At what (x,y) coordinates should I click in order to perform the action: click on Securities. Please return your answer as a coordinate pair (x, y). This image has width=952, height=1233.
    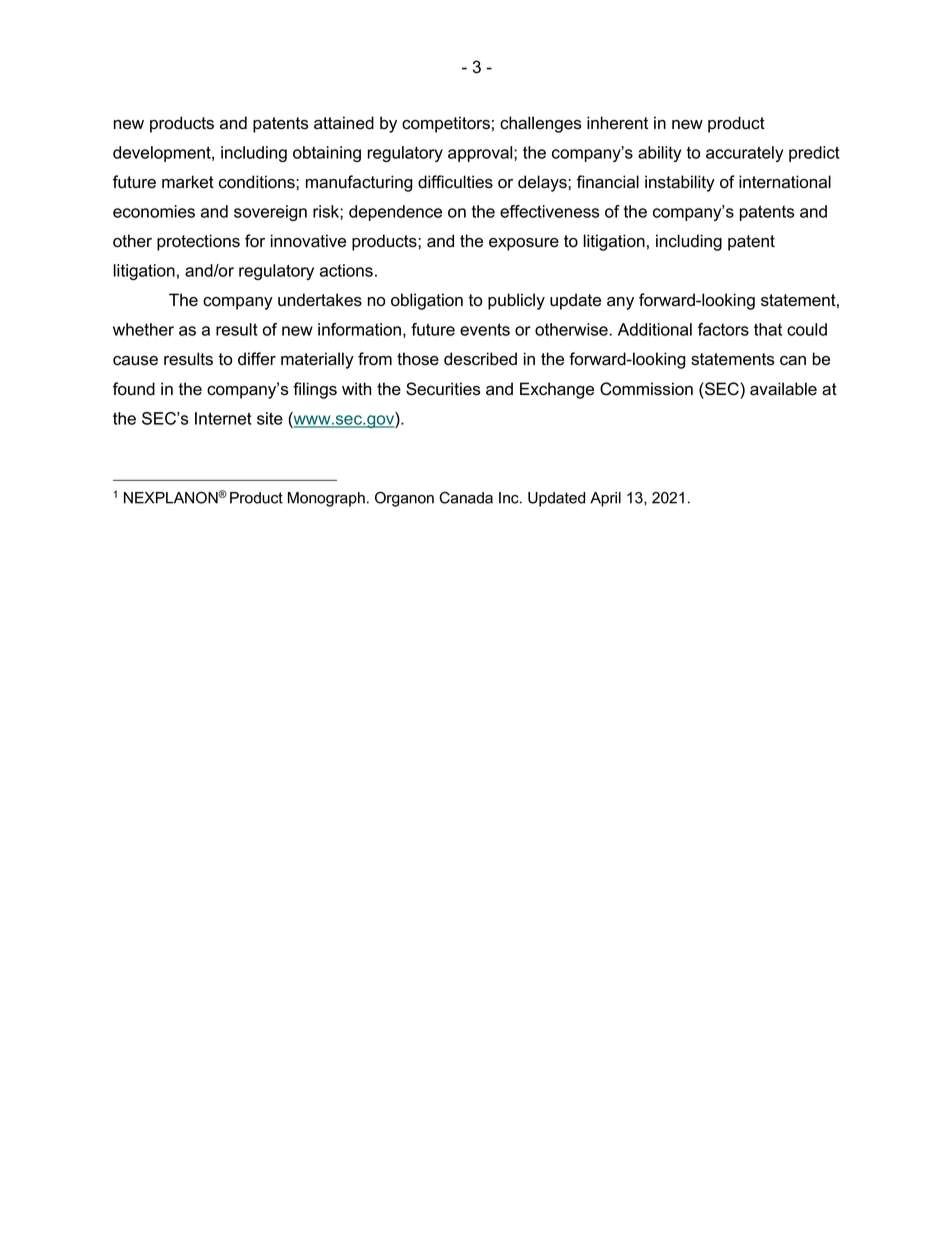
    Looking at the image, I should click on (443, 389).
